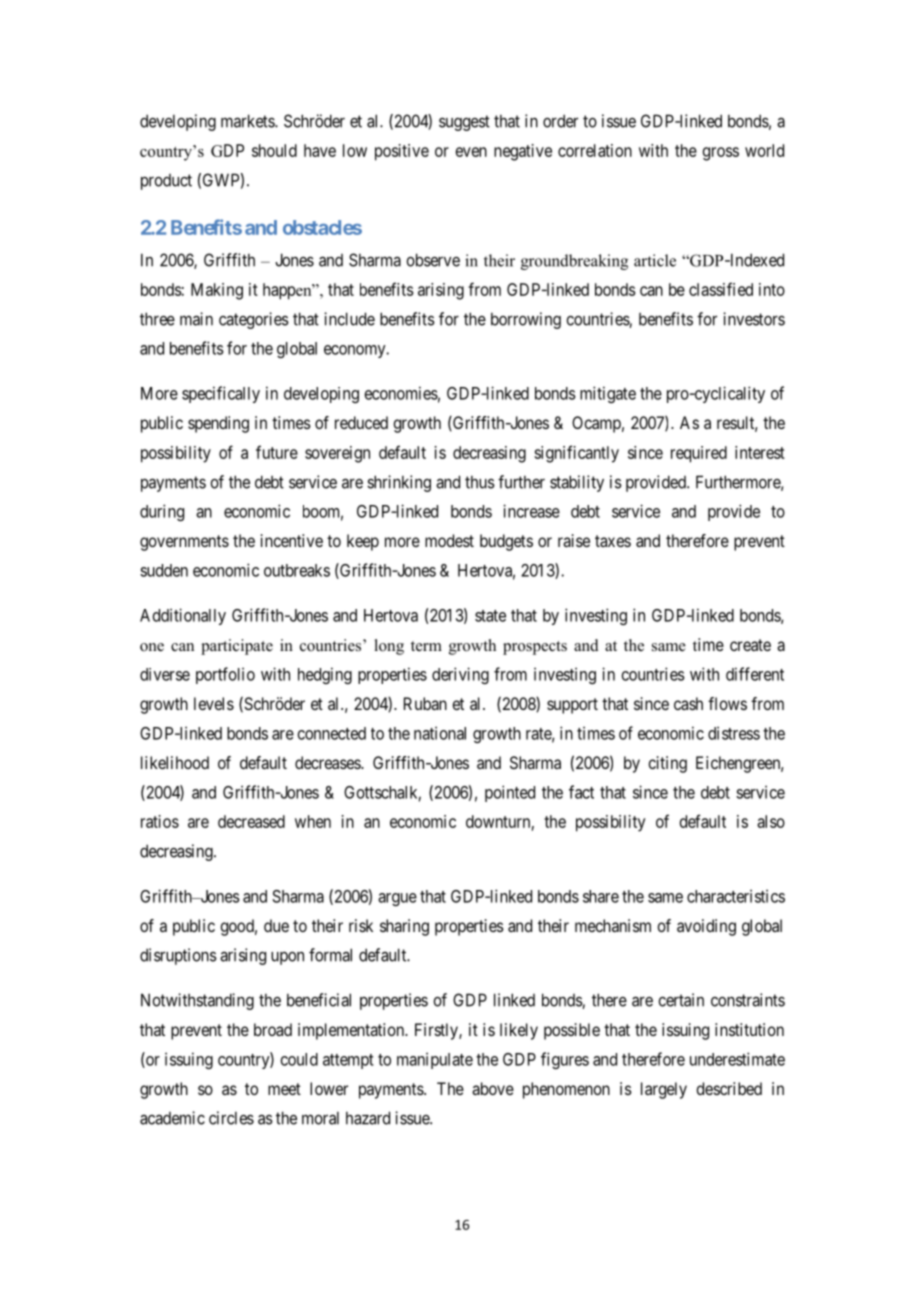  Describe the element at coordinates (699, 454) in the screenshot. I see `required` at that location.
